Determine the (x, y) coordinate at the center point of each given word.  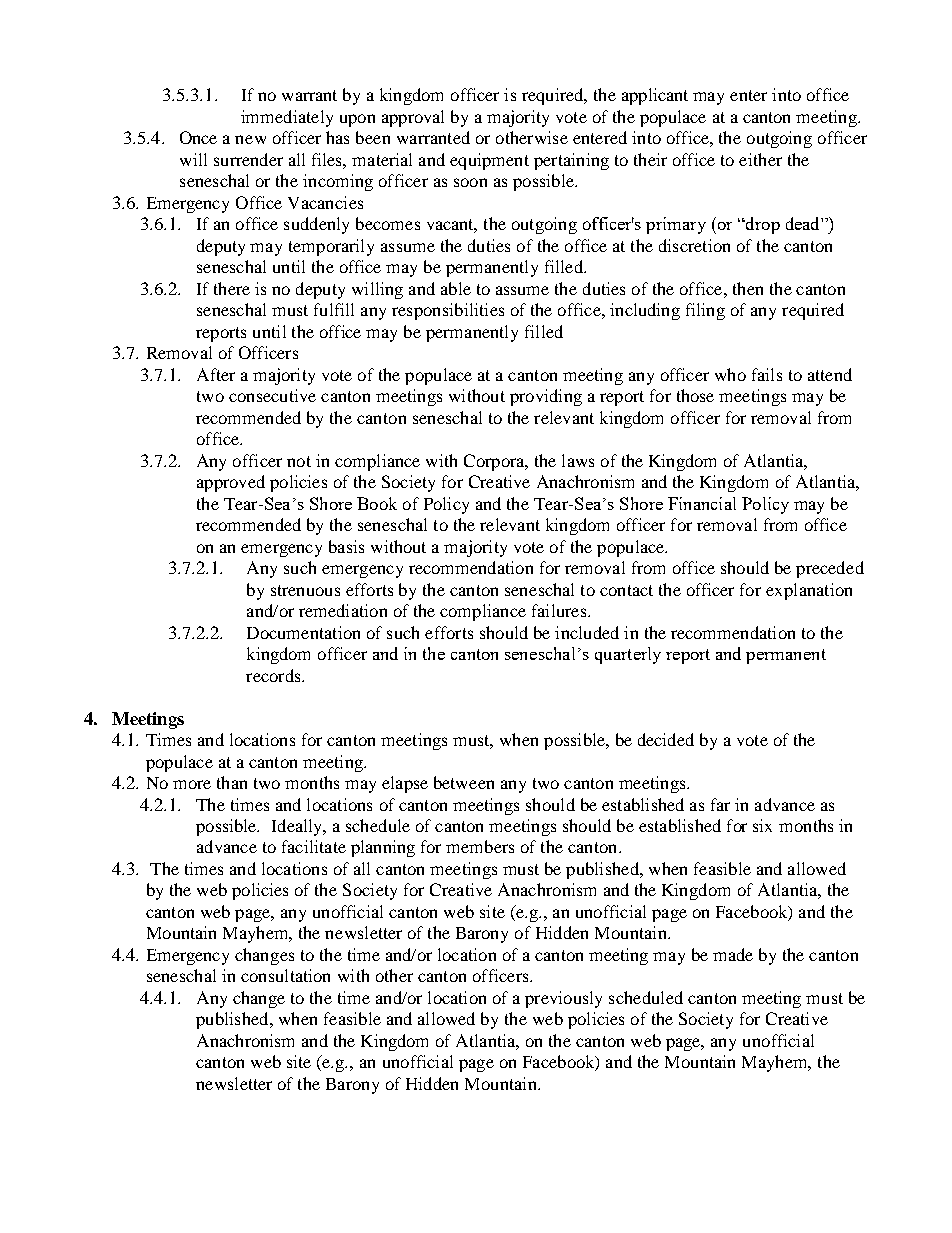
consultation (285, 975)
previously (563, 999)
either (760, 159)
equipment (489, 161)
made (733, 954)
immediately (287, 118)
